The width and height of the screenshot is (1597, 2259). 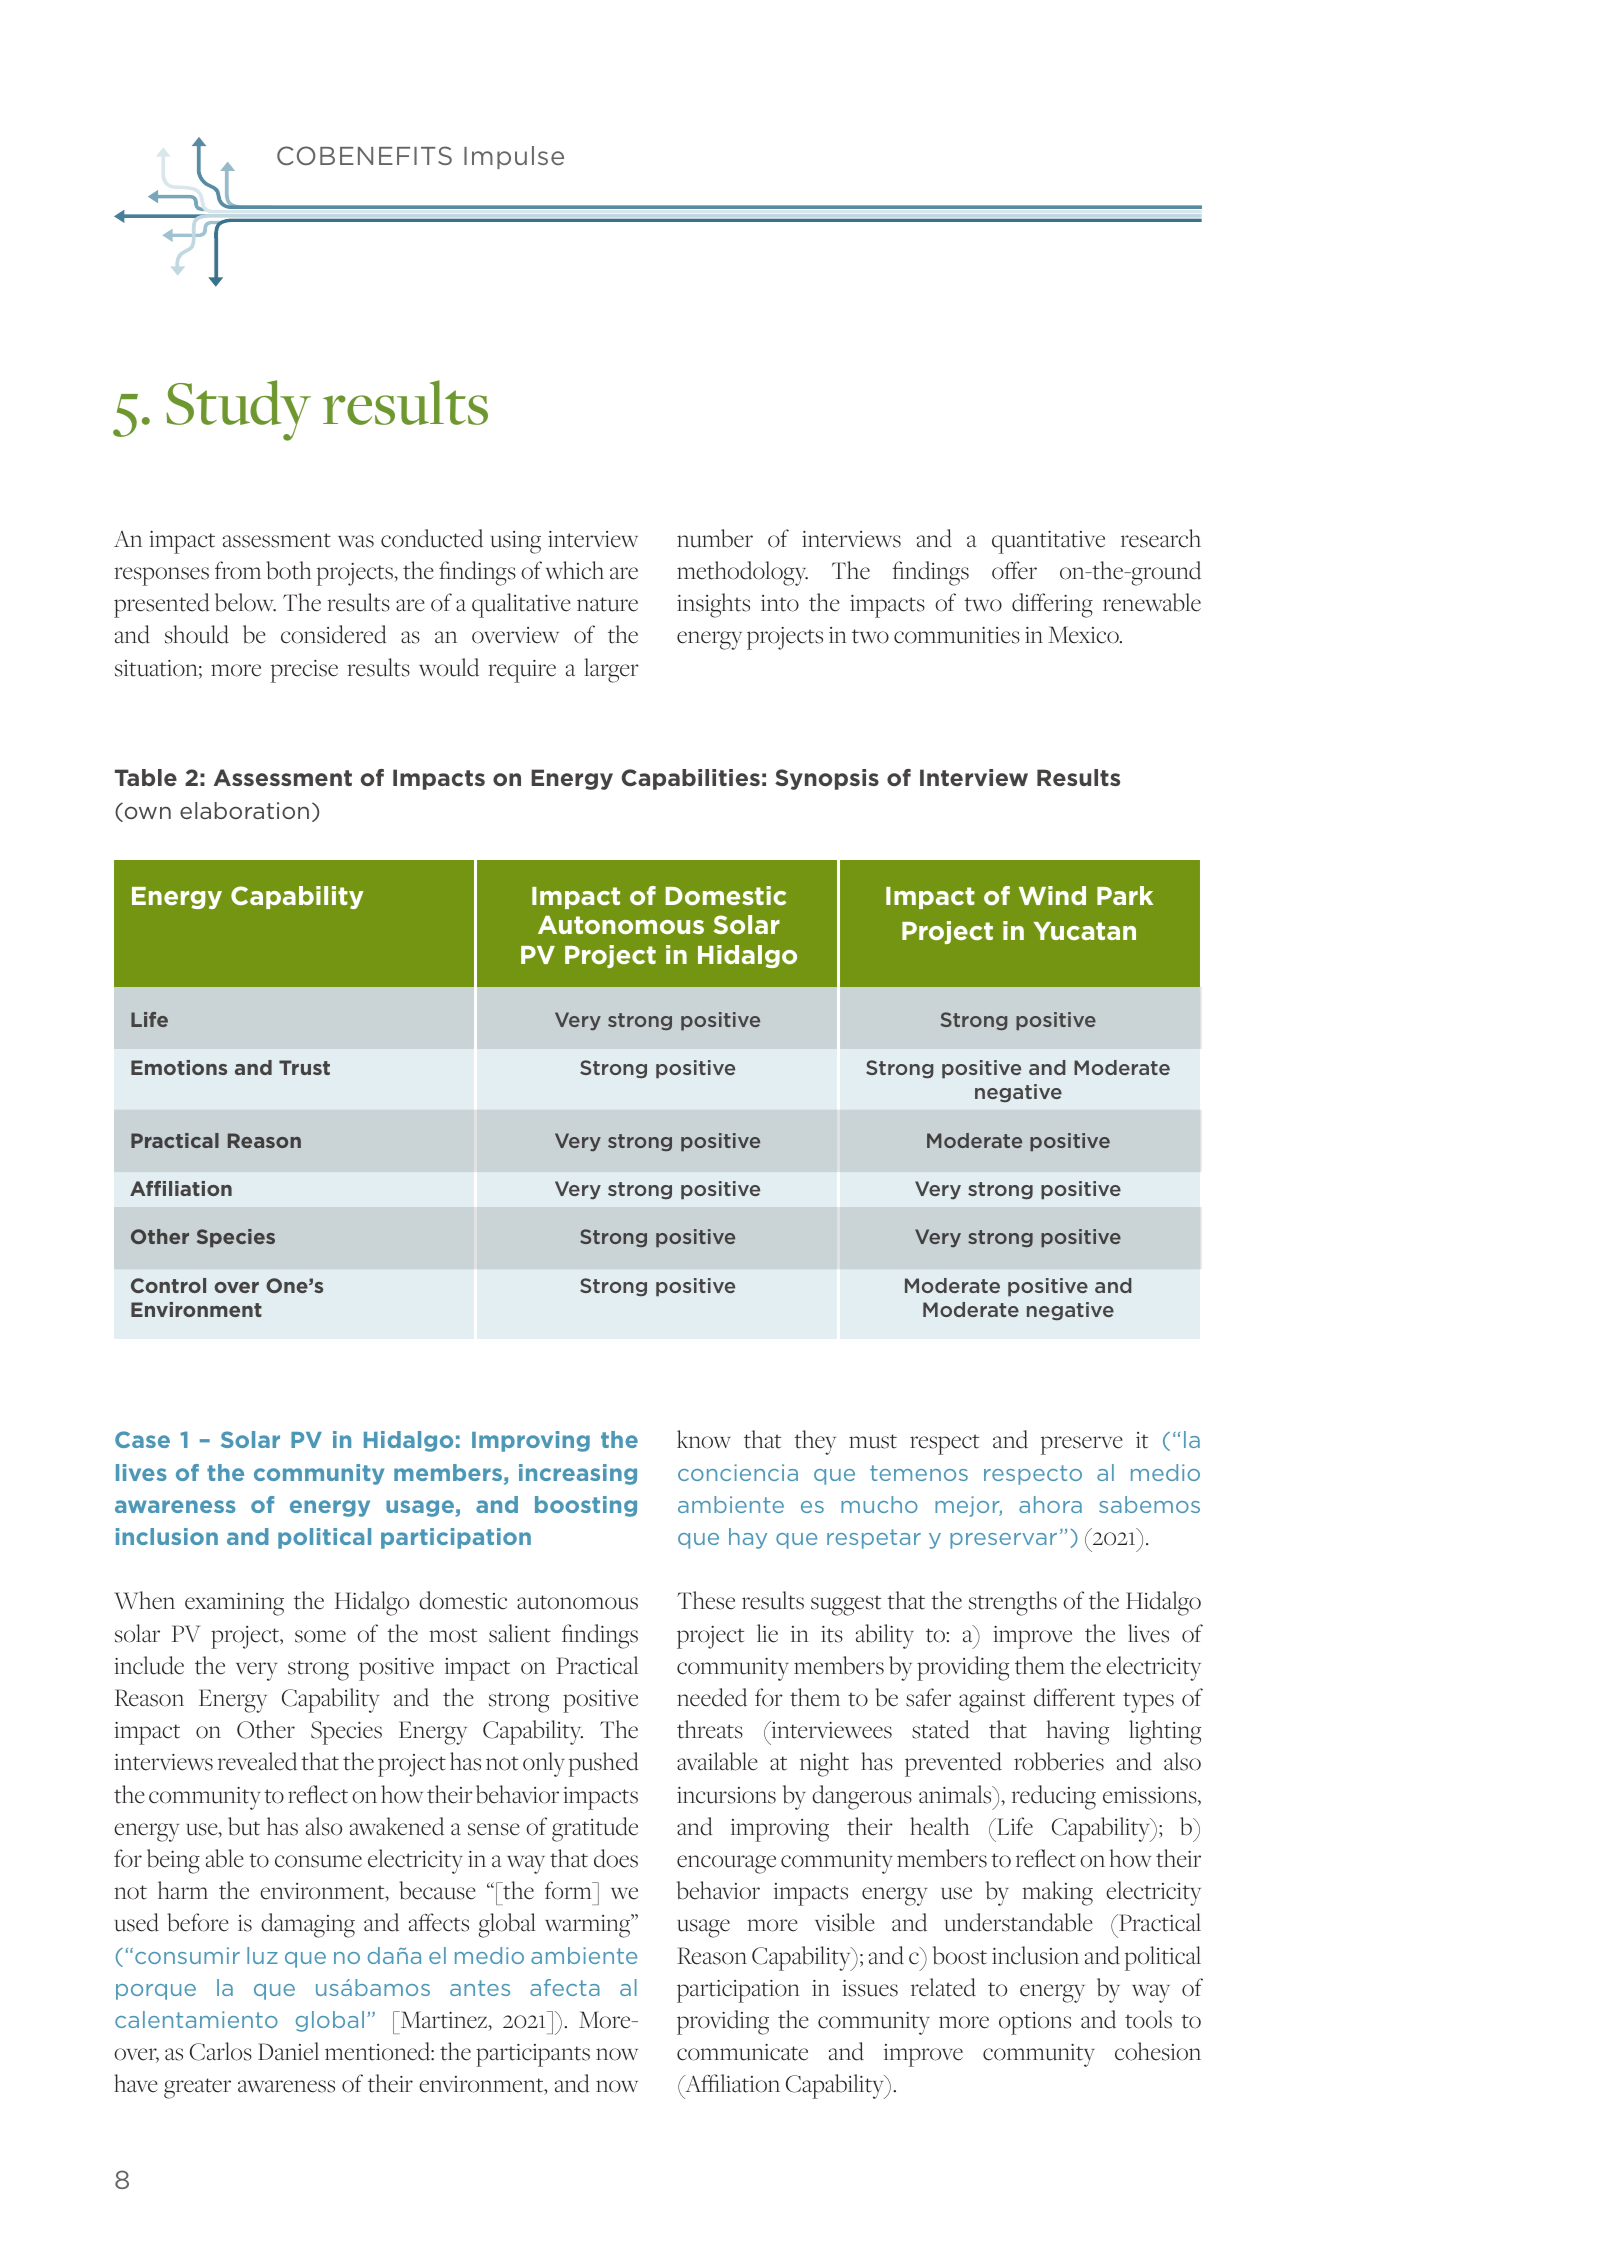 What do you see at coordinates (288, 2051) in the screenshot?
I see `Daniel` at bounding box center [288, 2051].
